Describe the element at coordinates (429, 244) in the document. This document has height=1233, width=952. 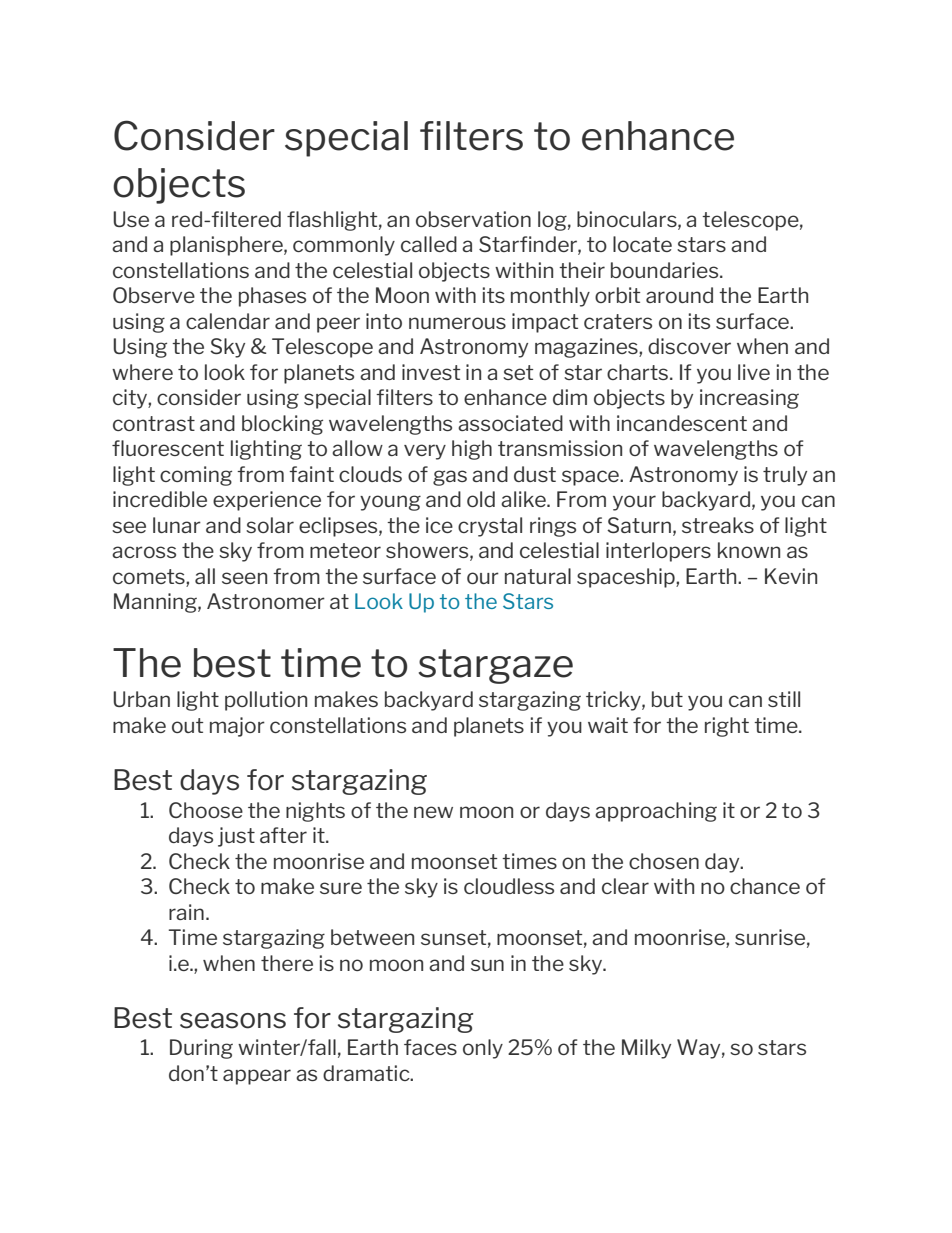
I see `called` at that location.
